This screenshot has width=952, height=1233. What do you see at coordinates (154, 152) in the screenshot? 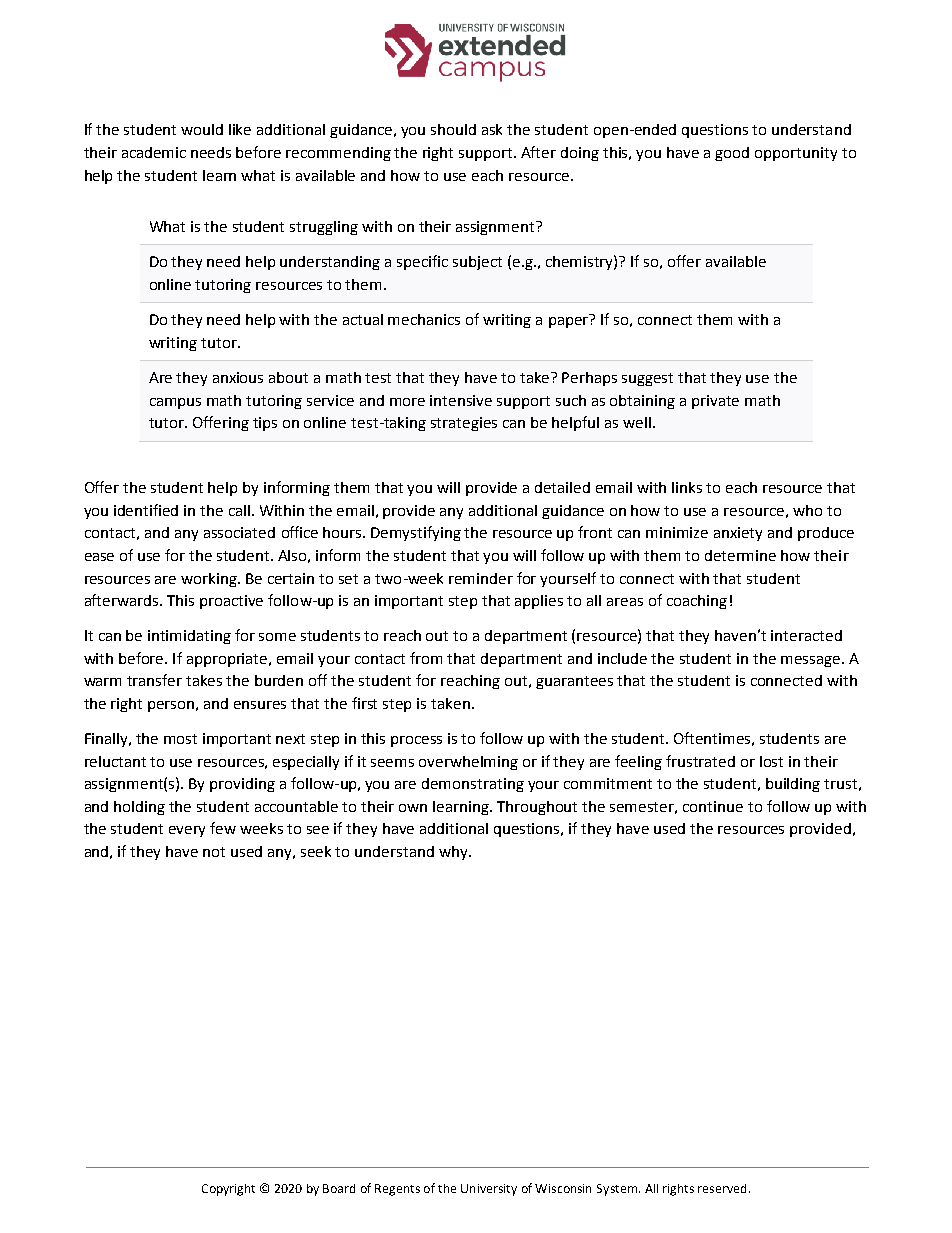
I see `academic` at bounding box center [154, 152].
